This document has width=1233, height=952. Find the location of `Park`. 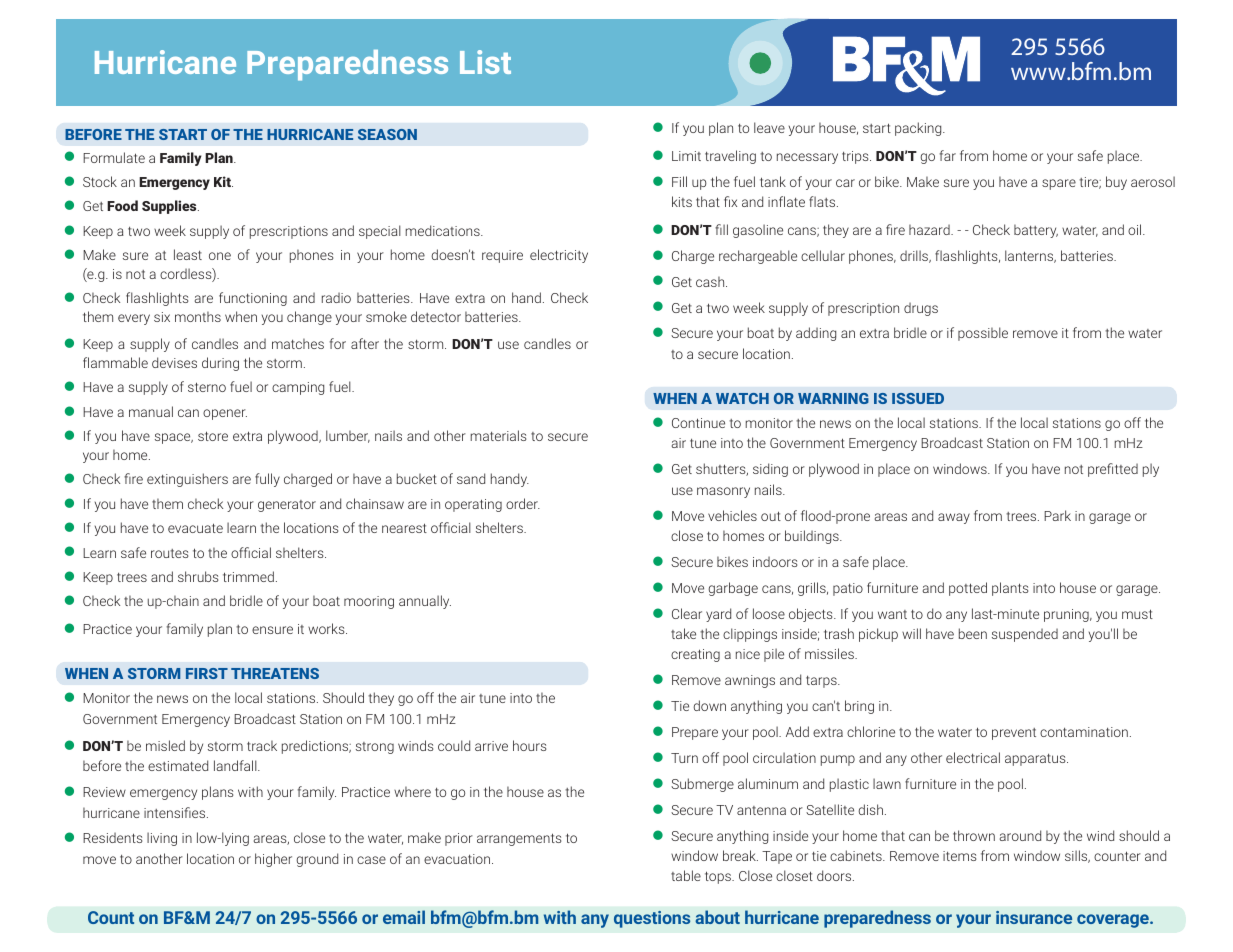

Park is located at coordinates (1057, 515).
